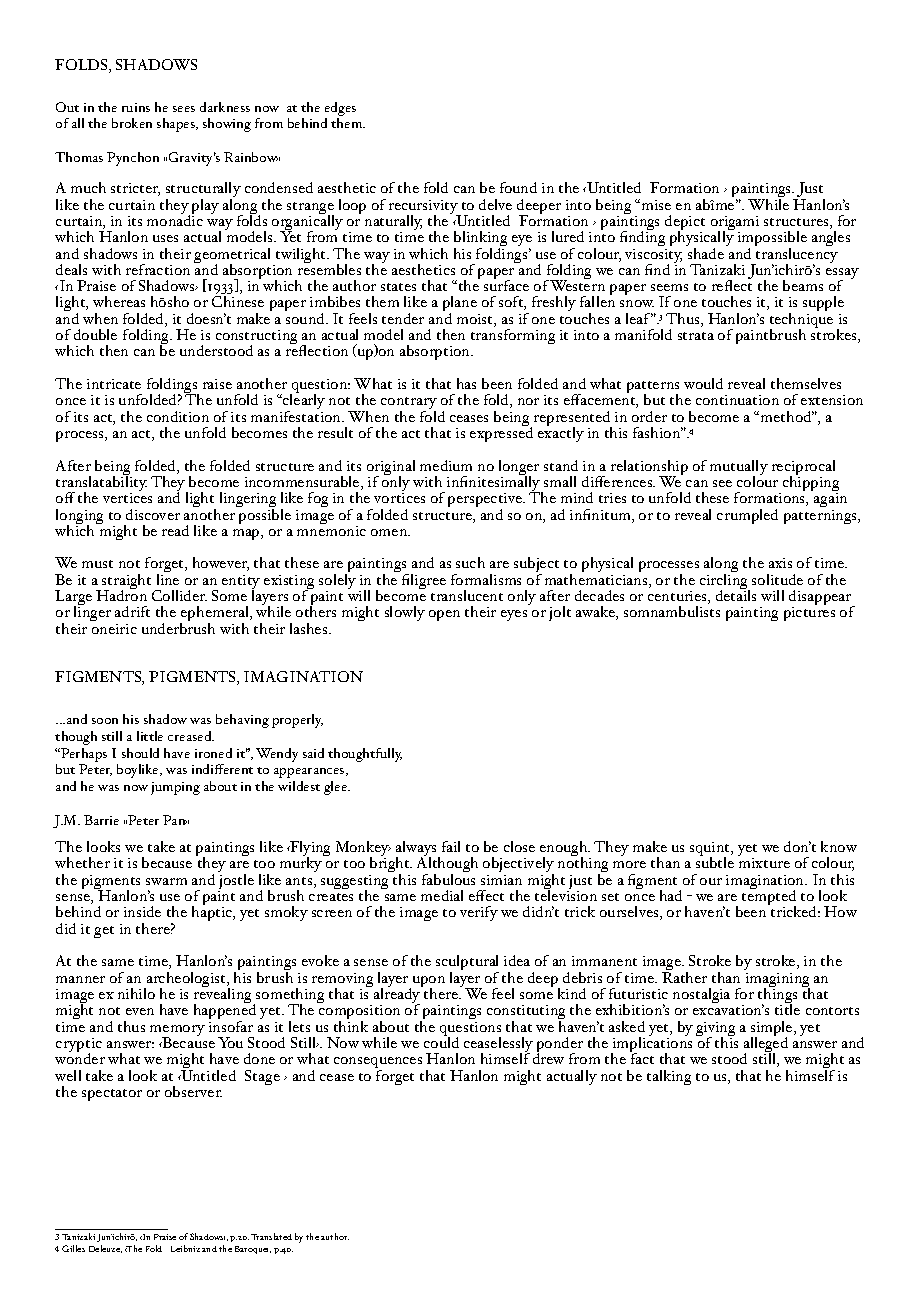  What do you see at coordinates (166, 881) in the document?
I see `swarm` at bounding box center [166, 881].
